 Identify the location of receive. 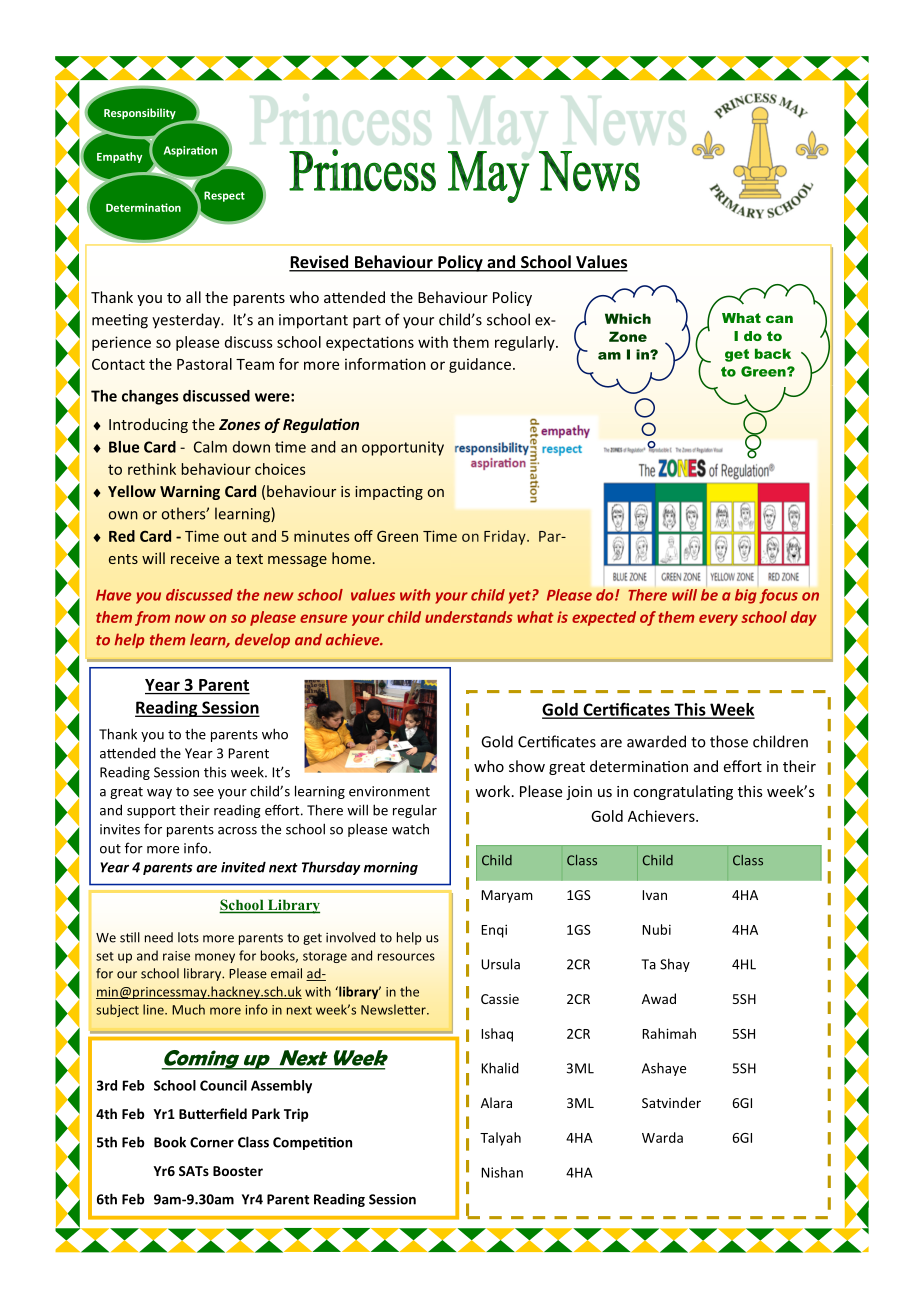
(195, 558).
